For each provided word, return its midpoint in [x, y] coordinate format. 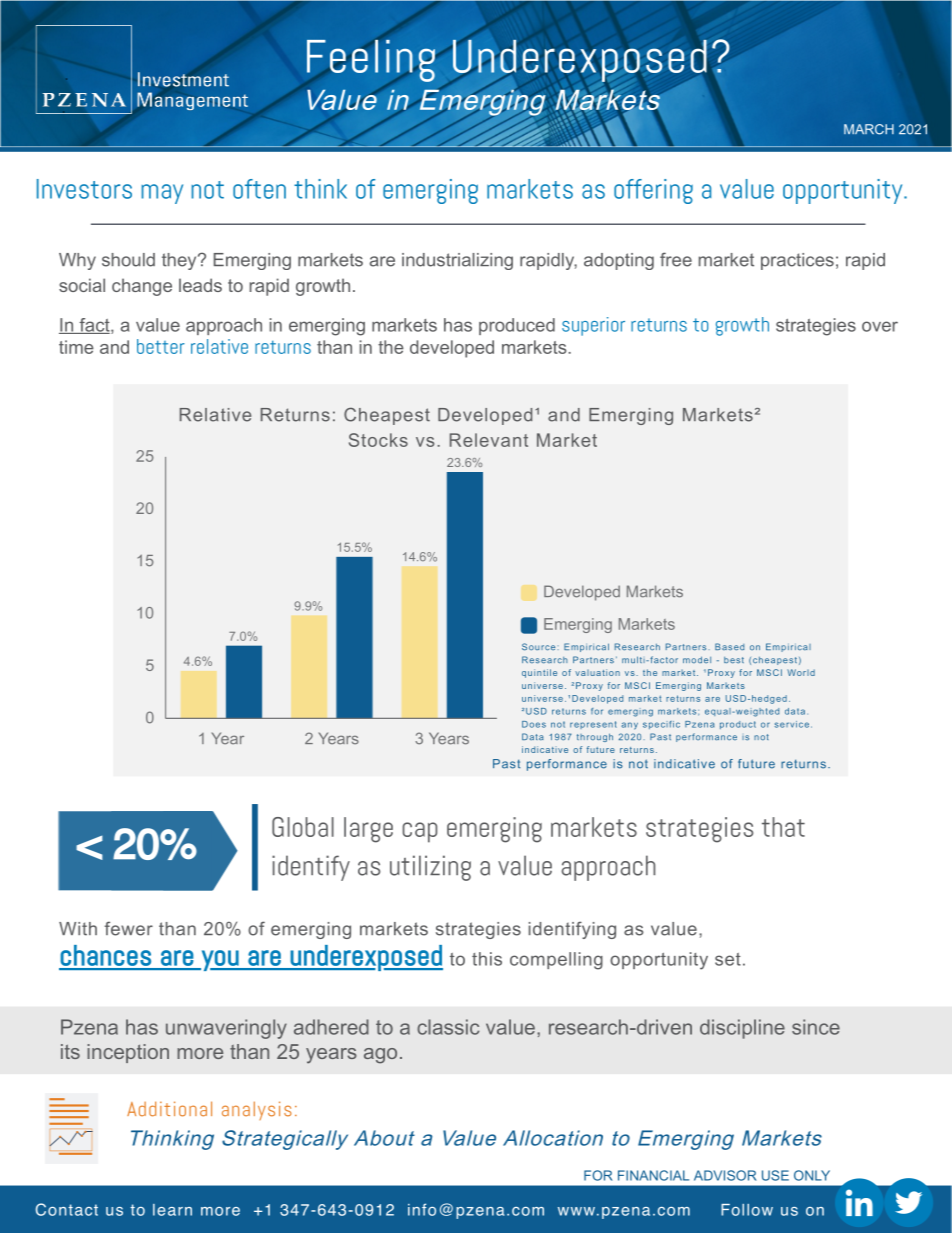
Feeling [371, 61]
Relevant [489, 440]
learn [172, 1210]
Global [303, 827]
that [783, 827]
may [162, 194]
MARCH [869, 129]
